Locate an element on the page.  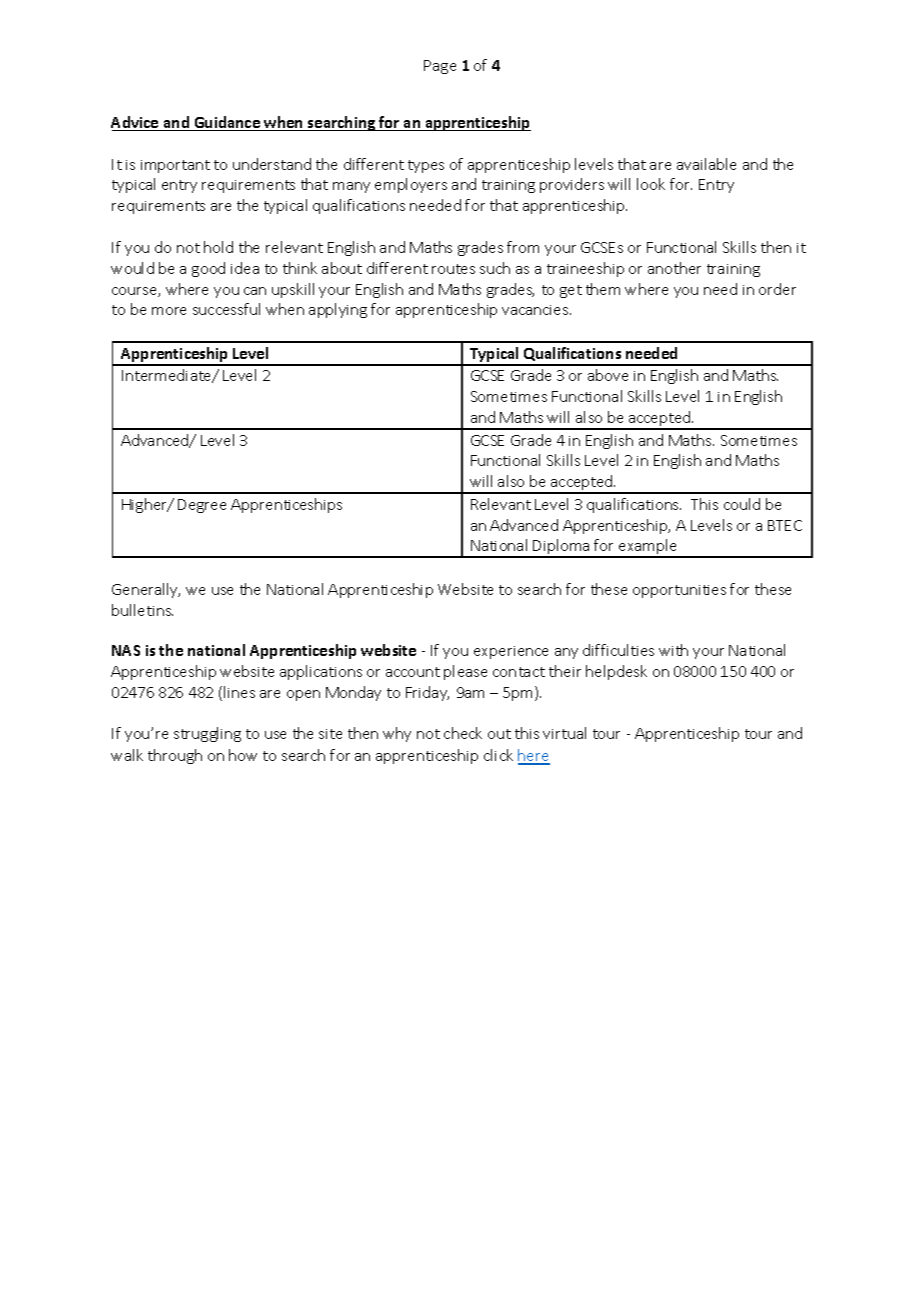
Page is located at coordinates (440, 67).
